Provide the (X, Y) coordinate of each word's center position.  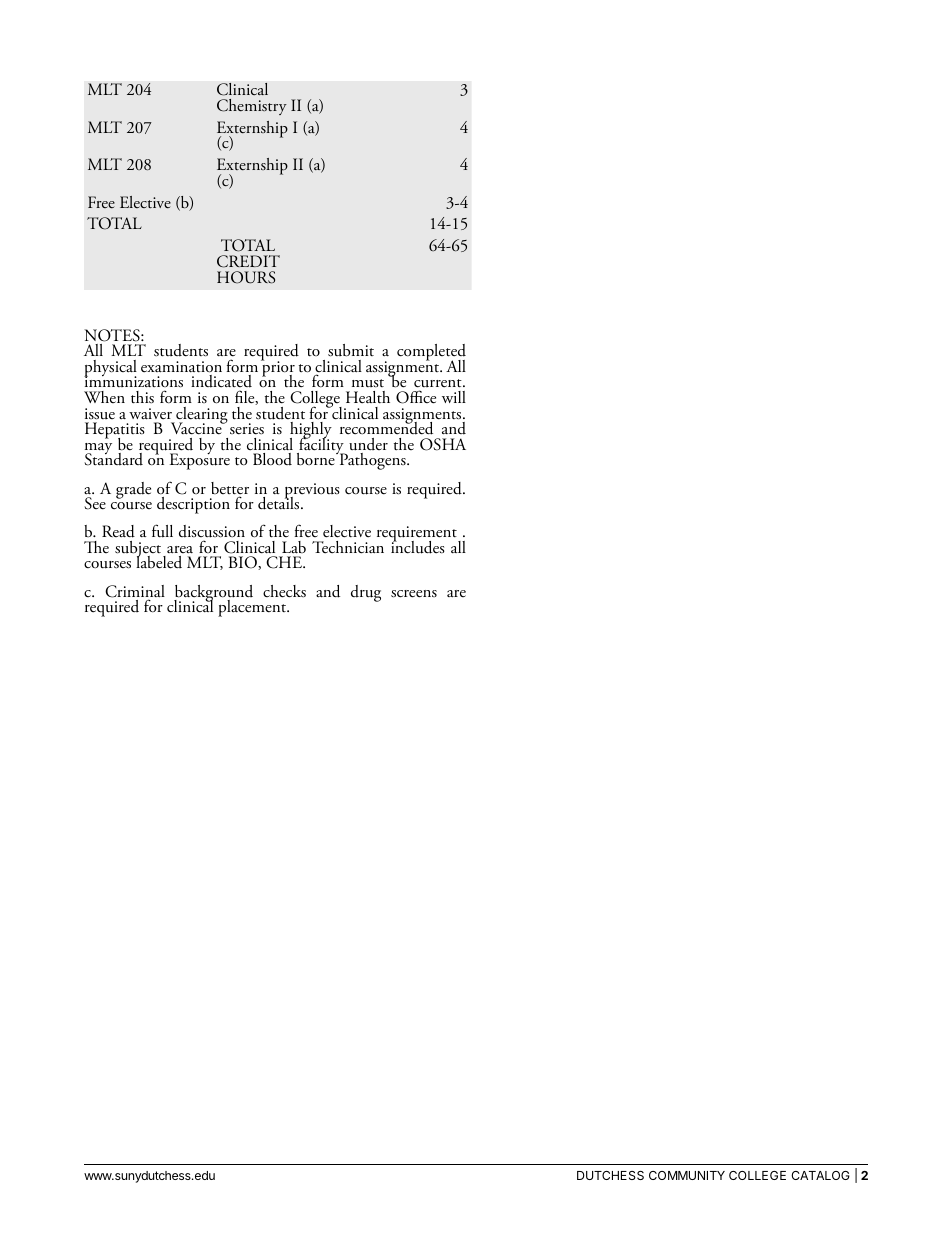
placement (253, 608)
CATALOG (820, 1175)
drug (366, 593)
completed (431, 354)
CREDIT (248, 261)
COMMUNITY (687, 1175)
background (213, 594)
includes (418, 546)
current (439, 385)
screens (414, 594)
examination (181, 367)
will (454, 397)
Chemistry (252, 107)
